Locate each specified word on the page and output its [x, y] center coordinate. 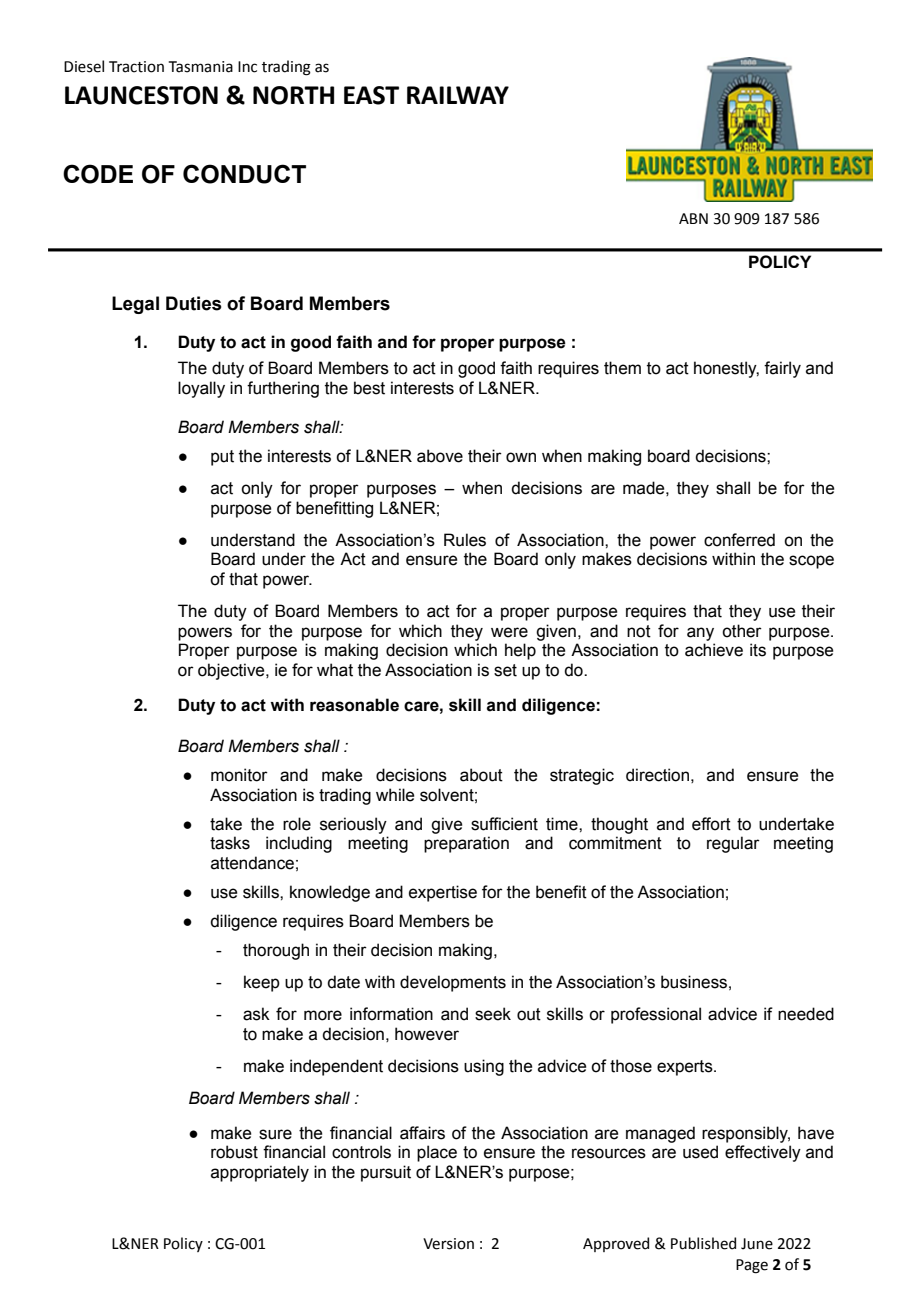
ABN [693, 218]
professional [656, 1015]
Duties [194, 303]
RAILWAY [458, 95]
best [369, 388]
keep [262, 983]
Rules [465, 540]
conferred [739, 540]
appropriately [260, 1173]
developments [453, 983]
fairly [782, 369]
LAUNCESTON [141, 95]
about [481, 775]
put [222, 458]
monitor [239, 775]
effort [711, 824]
